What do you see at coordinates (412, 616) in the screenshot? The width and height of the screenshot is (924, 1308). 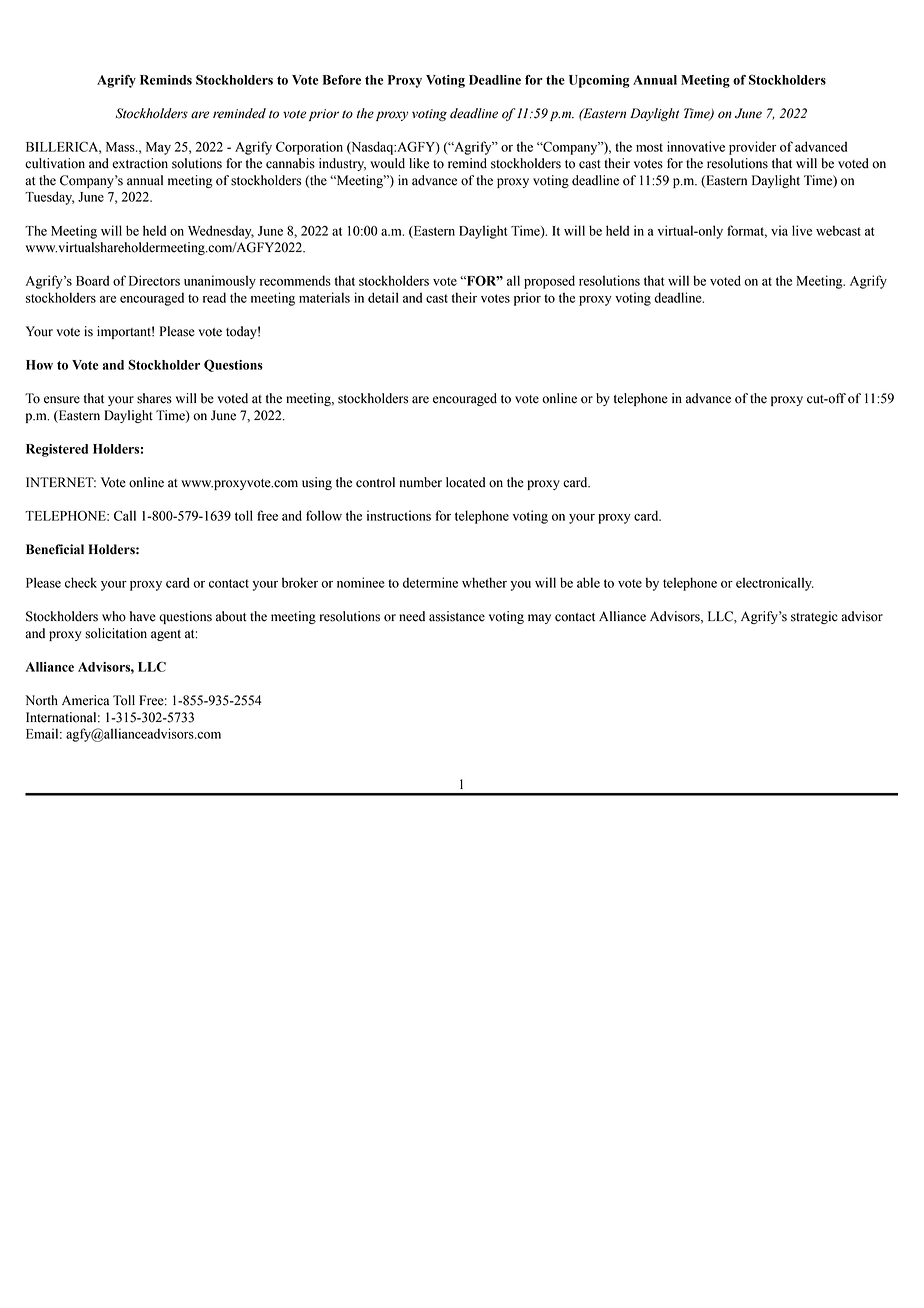 I see `need` at bounding box center [412, 616].
